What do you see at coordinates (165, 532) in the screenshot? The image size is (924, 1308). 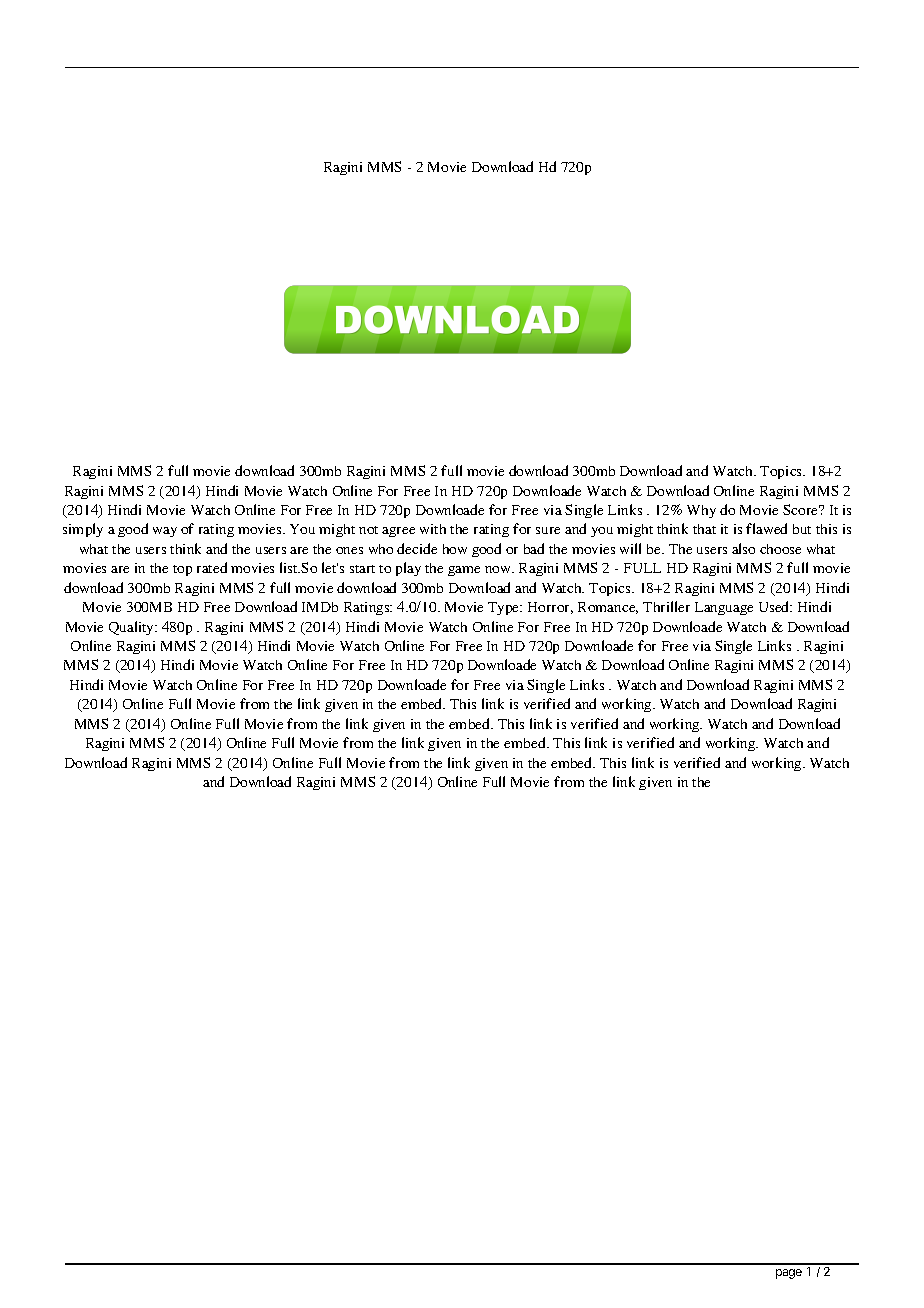 I see `way` at bounding box center [165, 532].
